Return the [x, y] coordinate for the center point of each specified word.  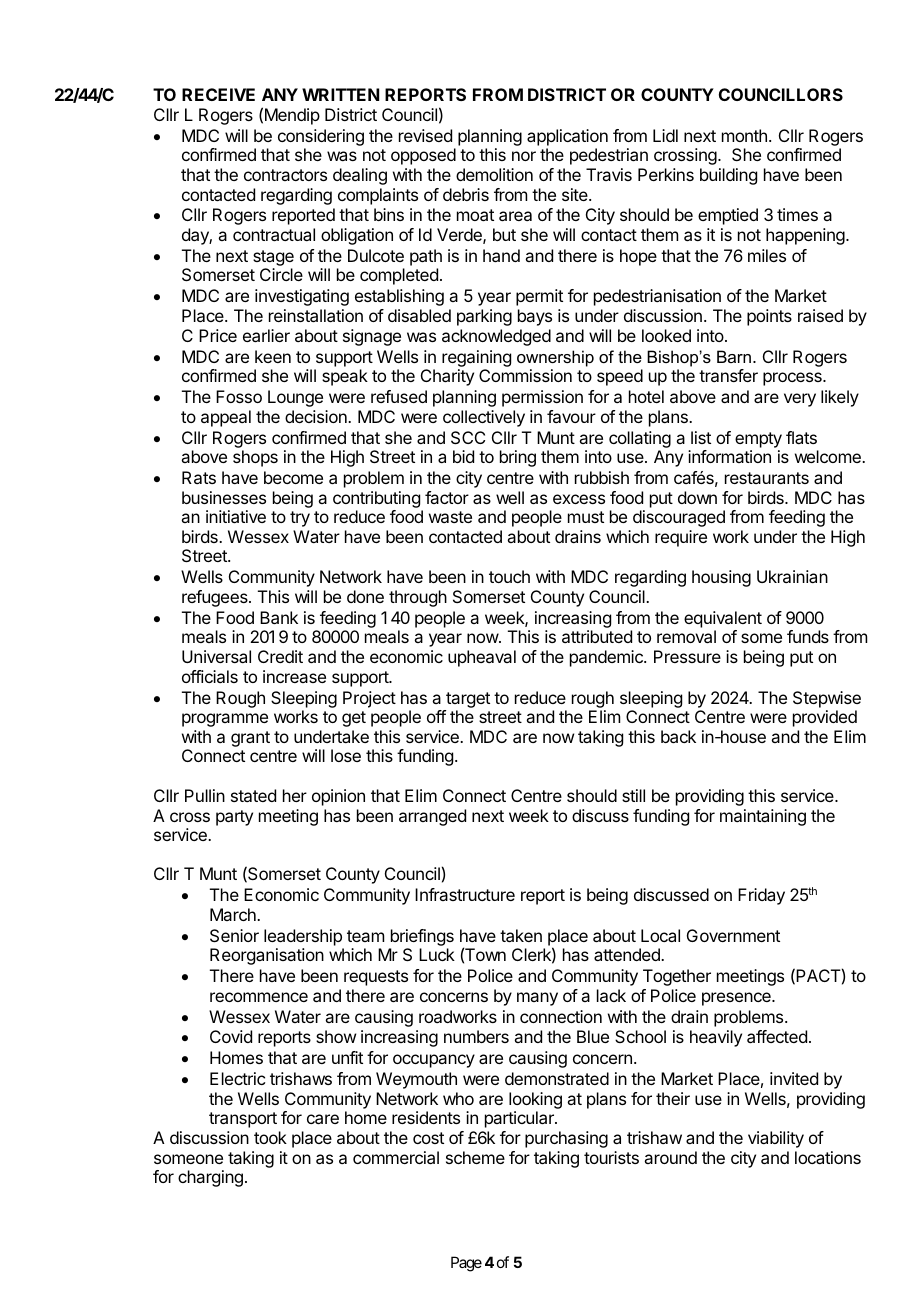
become [293, 477]
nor [524, 156]
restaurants [767, 478]
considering [321, 137]
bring [518, 458]
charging [210, 1178]
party [234, 818]
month [744, 135]
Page [466, 1264]
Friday [761, 896]
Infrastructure [465, 894]
